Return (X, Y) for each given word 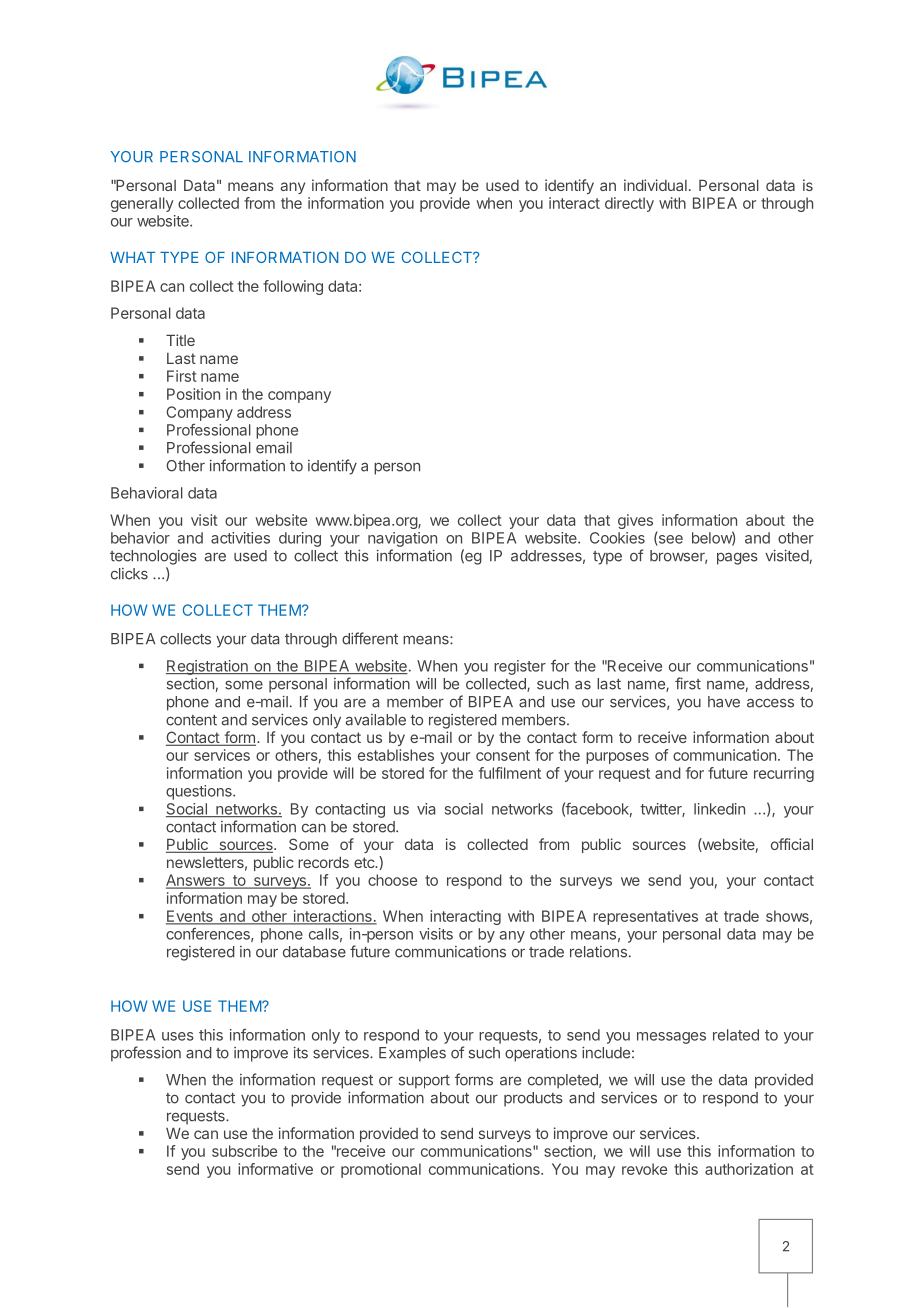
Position (193, 394)
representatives (645, 917)
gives (635, 521)
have (724, 702)
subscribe (244, 1151)
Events (190, 917)
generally (142, 204)
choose (392, 880)
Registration (208, 667)
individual (655, 185)
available (376, 720)
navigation (402, 539)
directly (629, 204)
